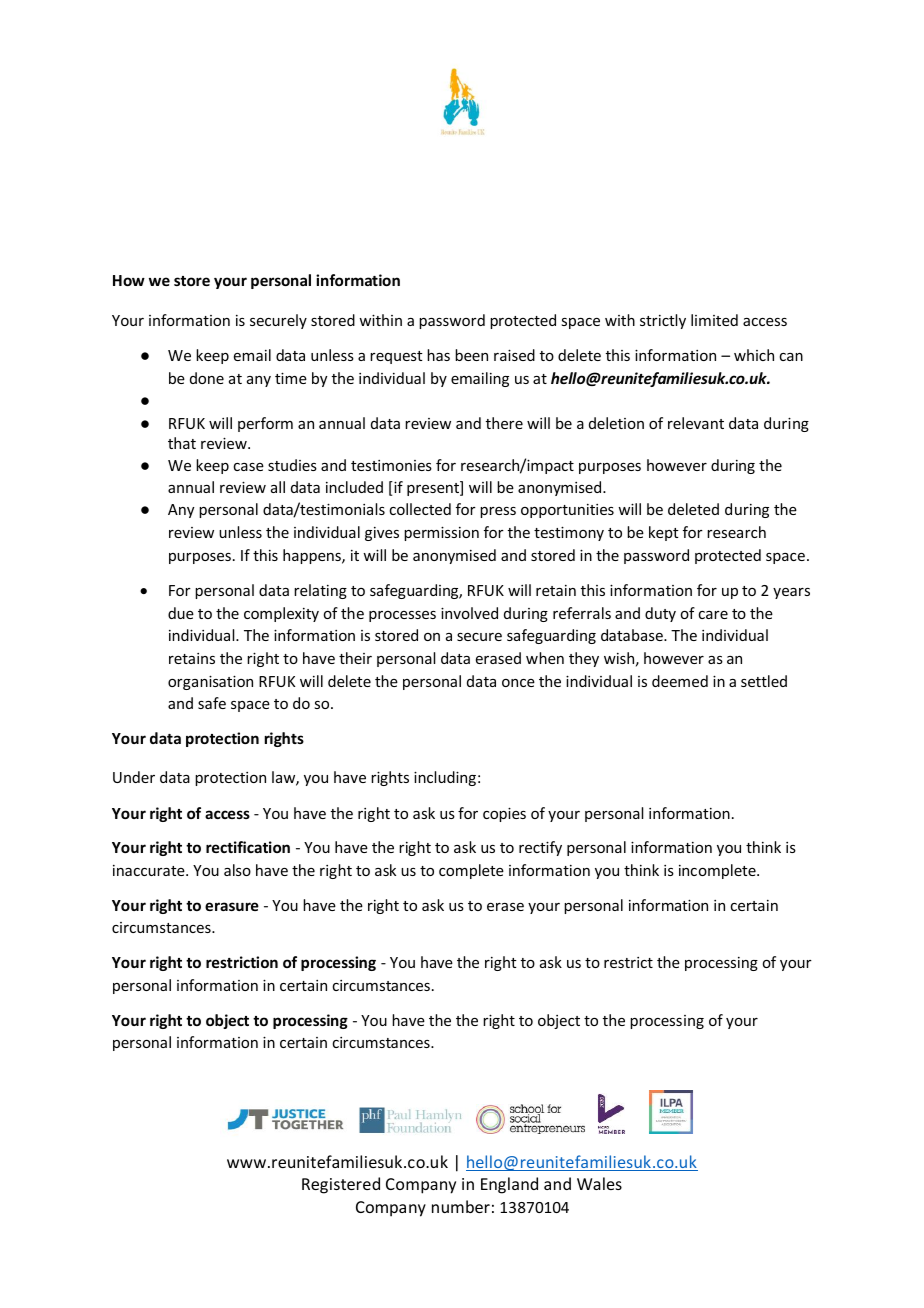 This image has height=1308, width=924. What do you see at coordinates (680, 681) in the image?
I see `deemed` at bounding box center [680, 681].
